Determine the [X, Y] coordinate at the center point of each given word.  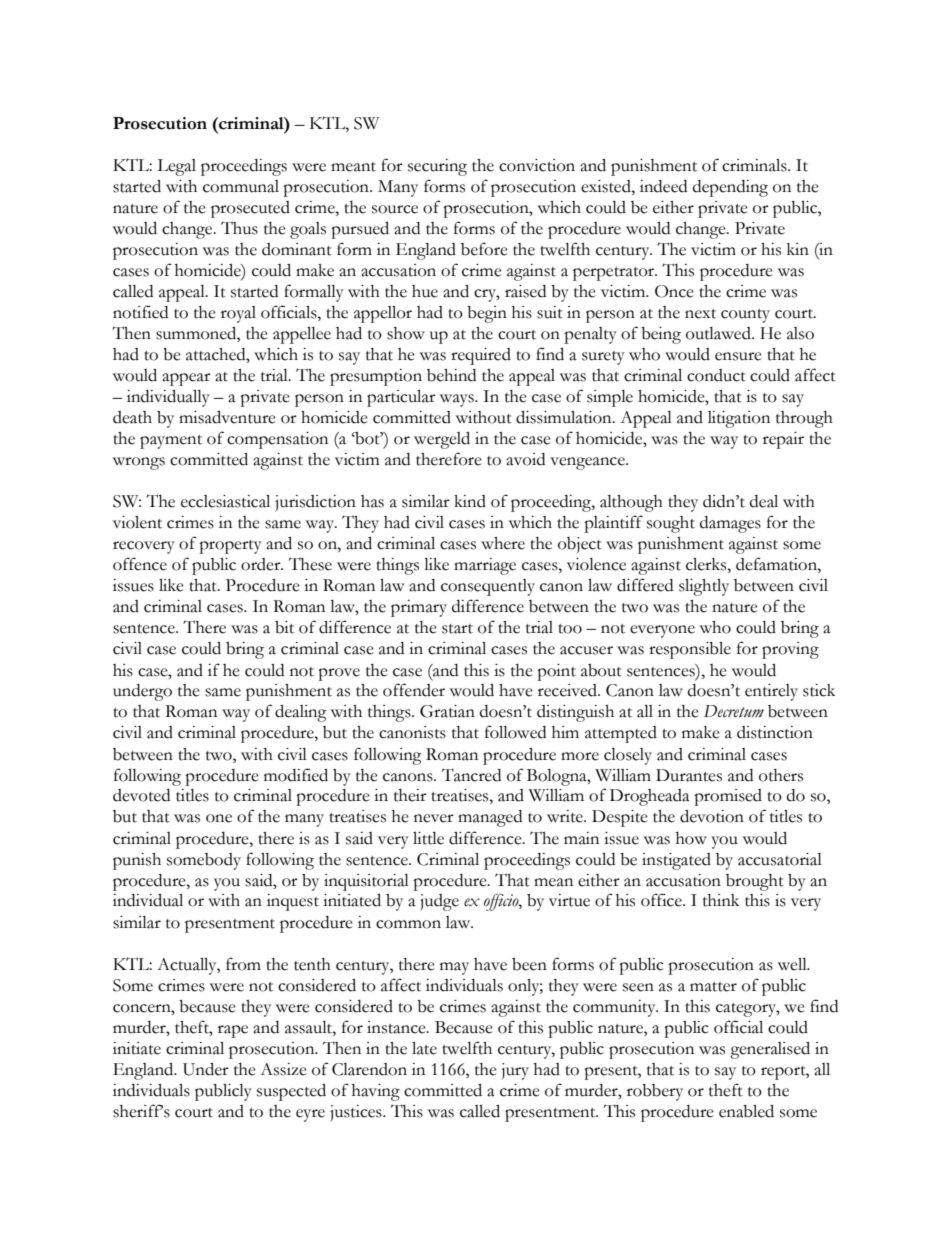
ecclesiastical [225, 501]
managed [490, 818]
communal [241, 186]
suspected [291, 1092]
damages [730, 524]
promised [728, 797]
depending [730, 188]
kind [470, 501]
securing [437, 167]
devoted [141, 795]
